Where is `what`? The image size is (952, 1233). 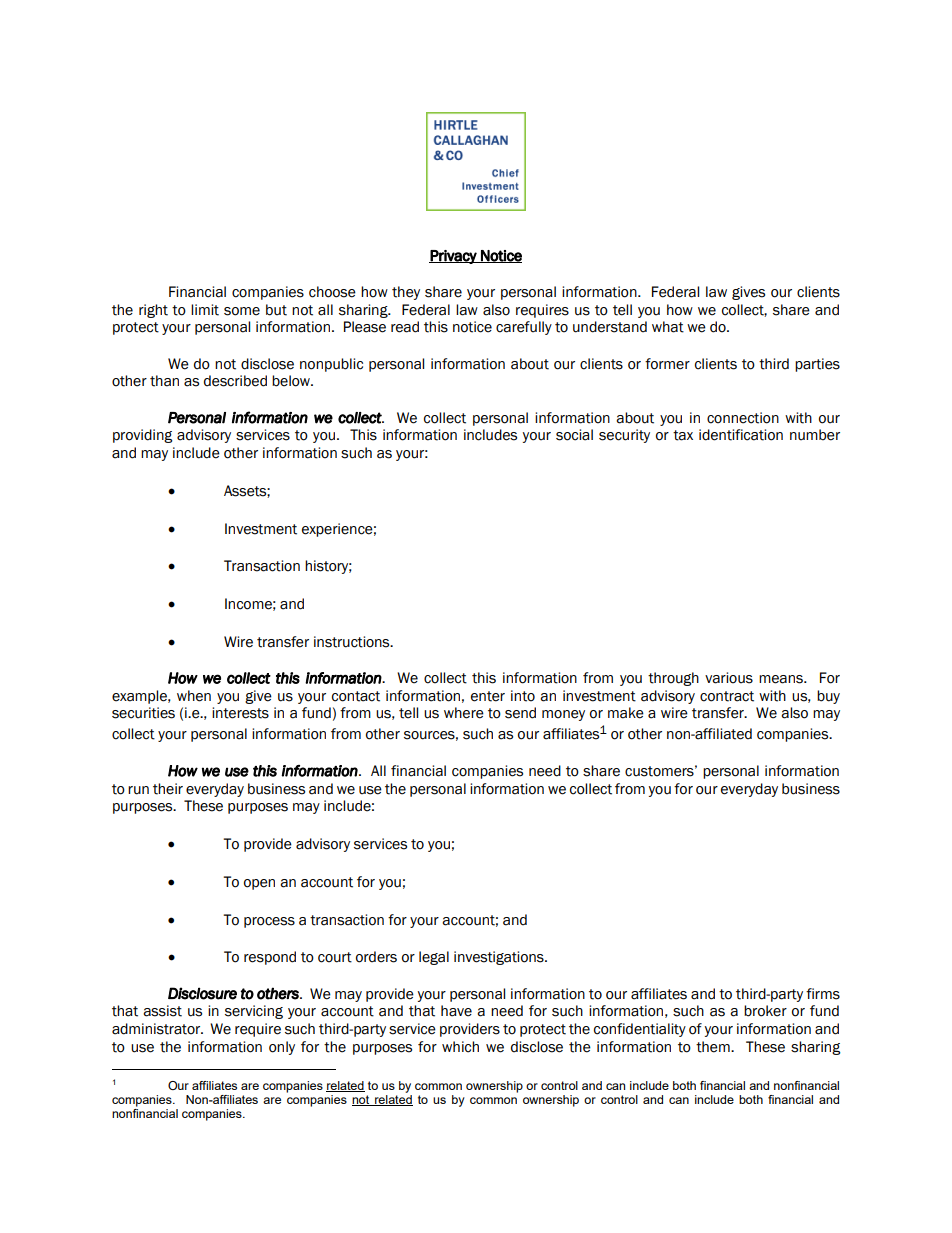 what is located at coordinates (668, 327).
